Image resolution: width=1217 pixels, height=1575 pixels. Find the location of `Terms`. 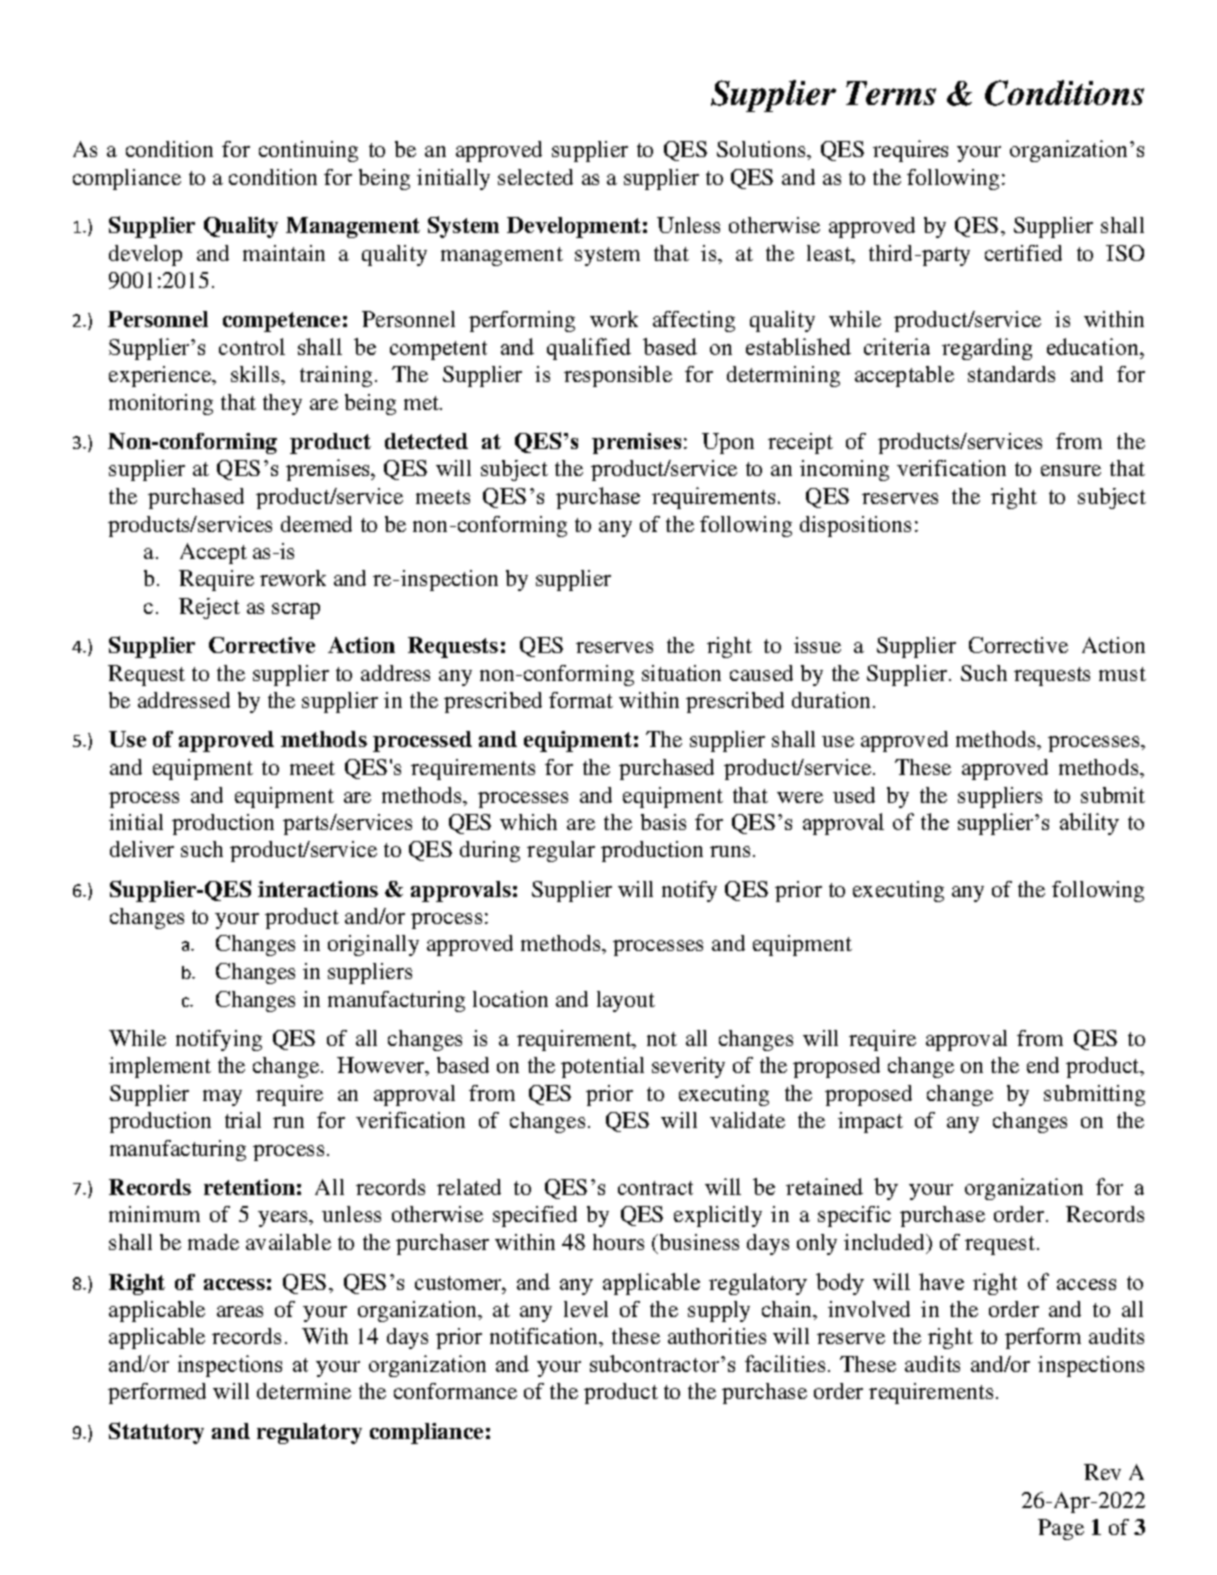

Terms is located at coordinates (891, 93).
